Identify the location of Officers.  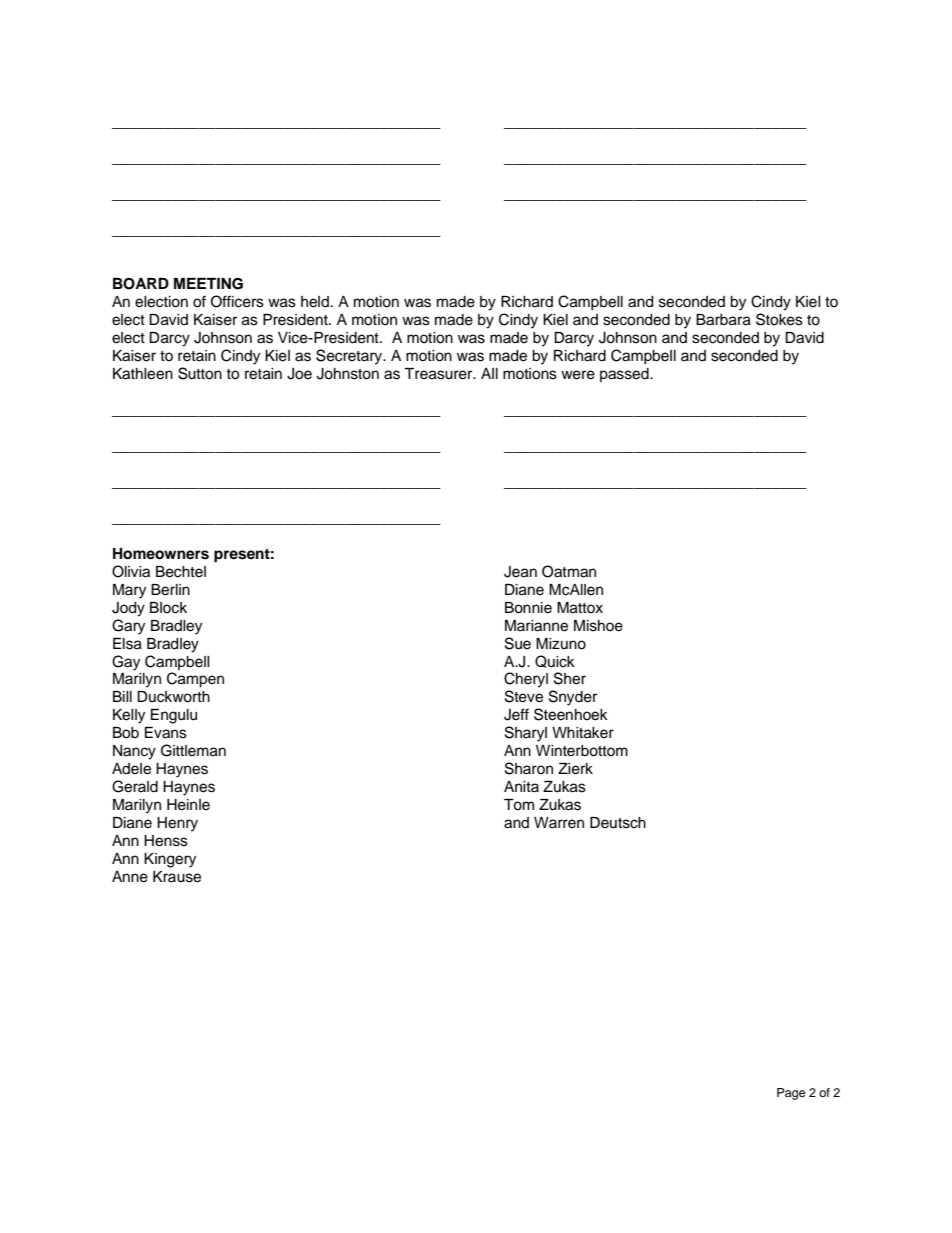
(237, 301).
